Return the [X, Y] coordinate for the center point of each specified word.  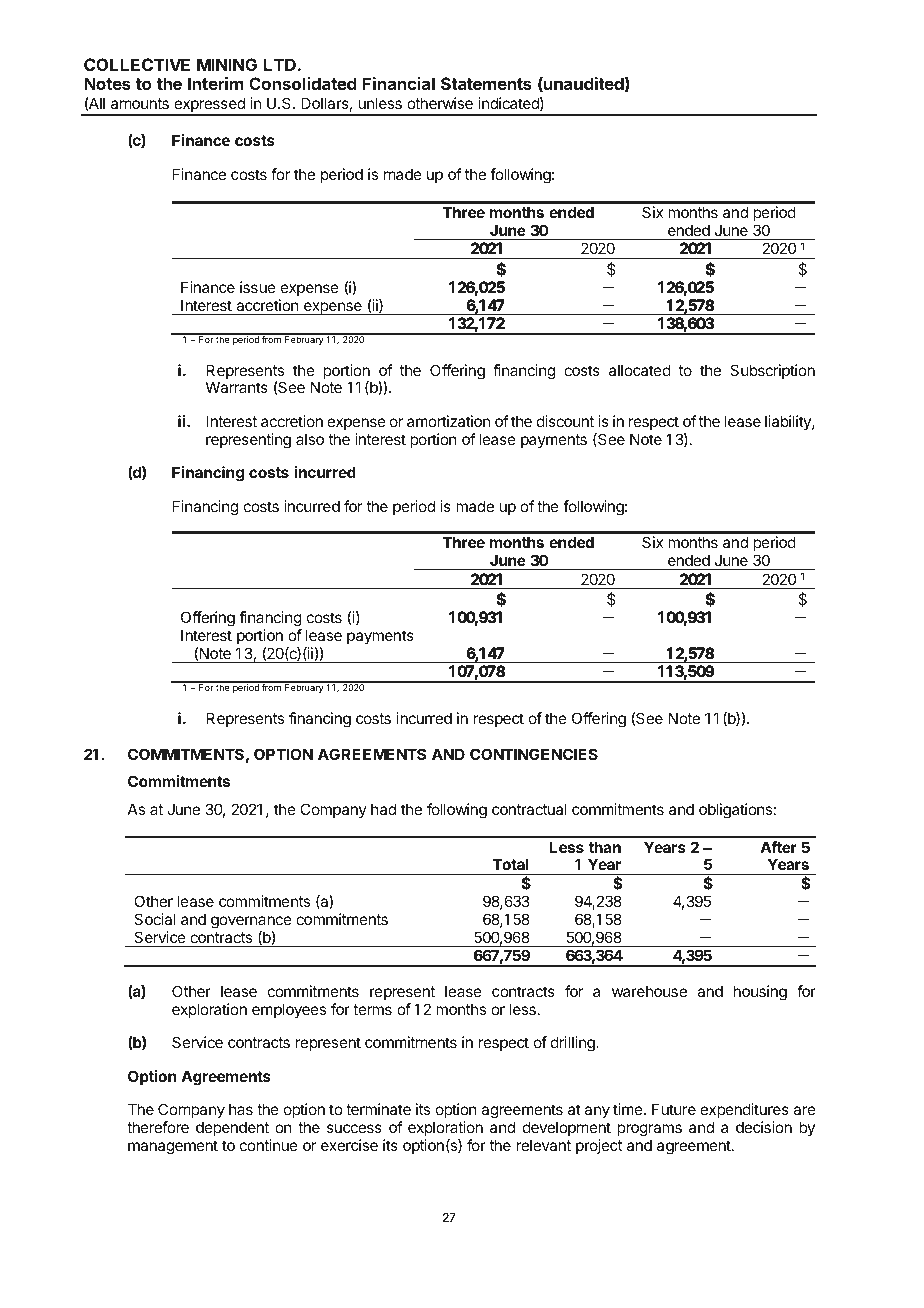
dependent [232, 1128]
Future [674, 1109]
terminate [378, 1109]
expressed [209, 106]
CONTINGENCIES [534, 754]
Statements [486, 83]
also [310, 439]
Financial [398, 83]
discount [565, 421]
